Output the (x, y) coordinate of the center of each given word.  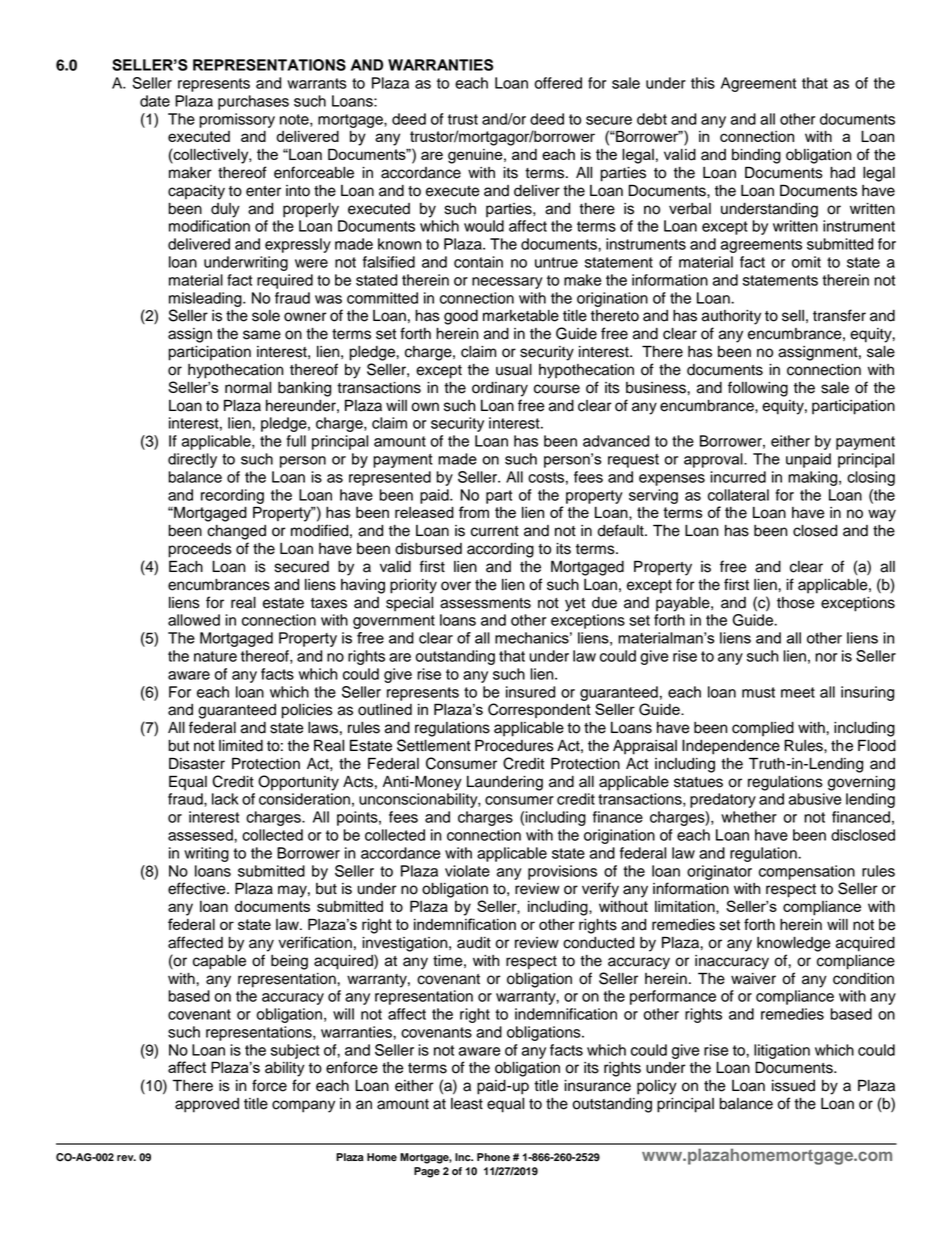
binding (756, 156)
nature (215, 656)
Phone (493, 1157)
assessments (485, 603)
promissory (237, 120)
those (796, 603)
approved (207, 1105)
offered (558, 83)
